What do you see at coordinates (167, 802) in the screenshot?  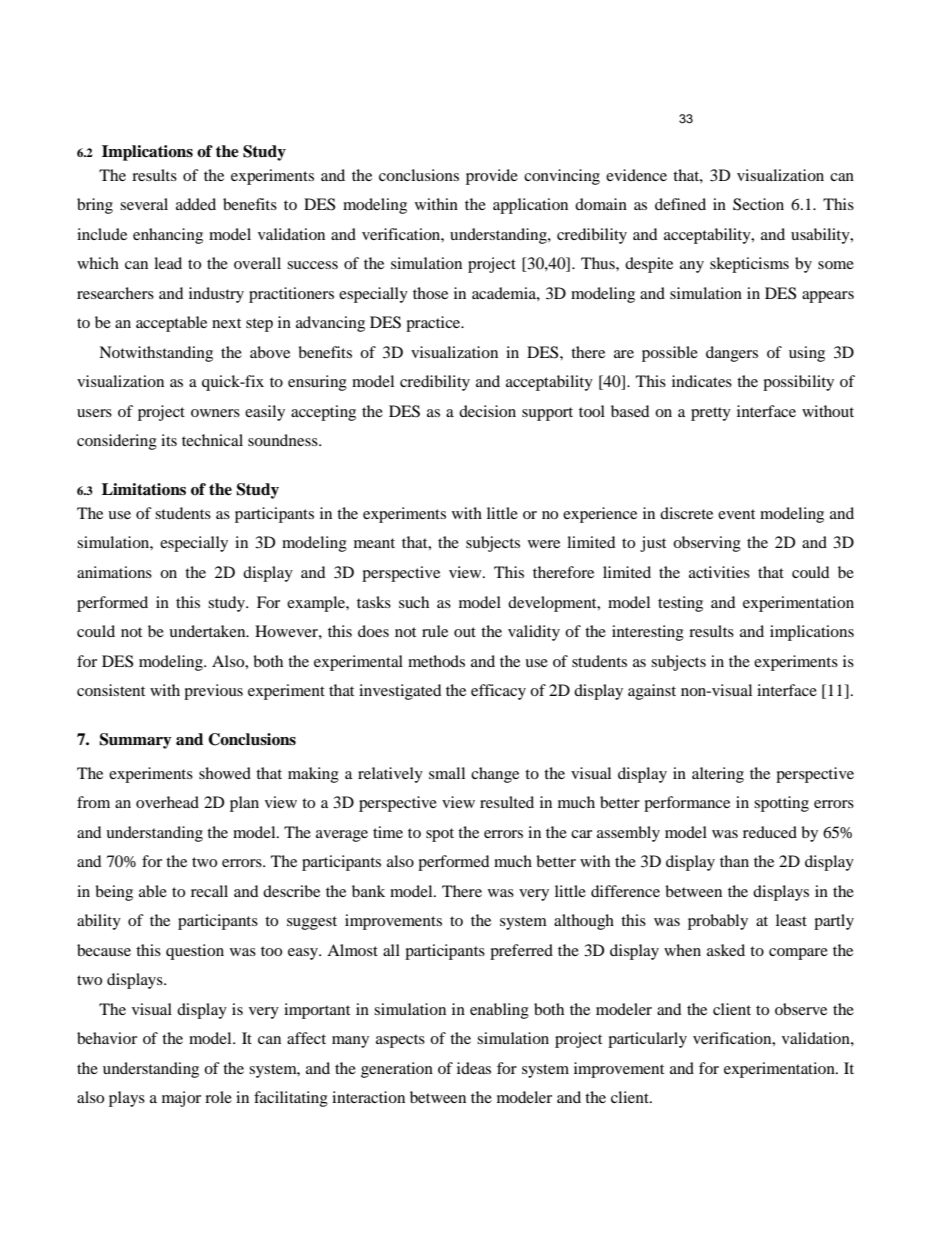 I see `overhead` at bounding box center [167, 802].
